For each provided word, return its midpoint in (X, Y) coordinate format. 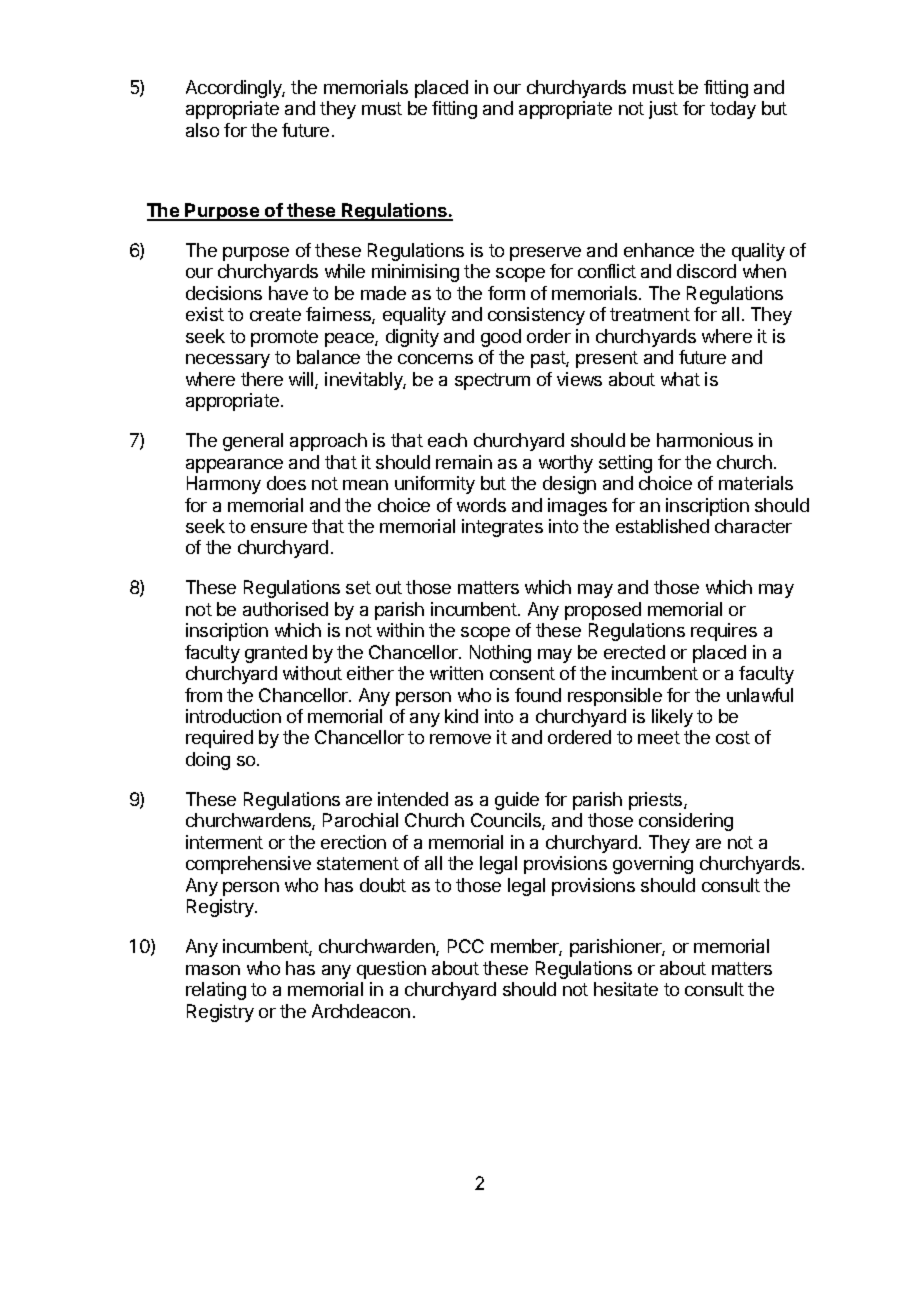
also (202, 130)
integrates (502, 528)
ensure (279, 528)
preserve (545, 254)
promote (284, 338)
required (219, 739)
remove (460, 739)
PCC (466, 946)
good (501, 338)
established (662, 526)
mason (213, 970)
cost (733, 737)
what (680, 379)
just (663, 110)
